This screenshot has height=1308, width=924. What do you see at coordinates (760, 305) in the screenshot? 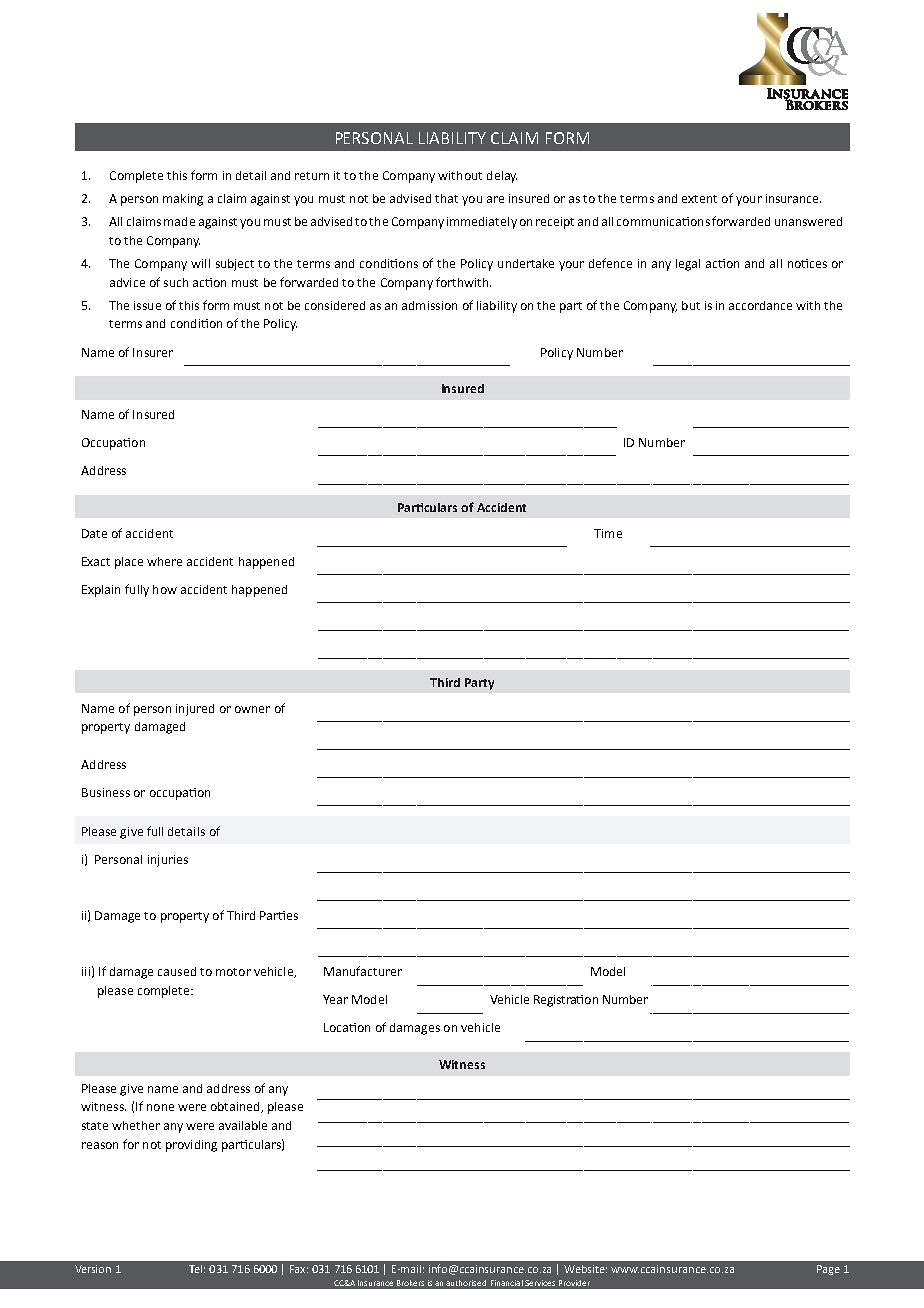
I see `accordance` at bounding box center [760, 305].
